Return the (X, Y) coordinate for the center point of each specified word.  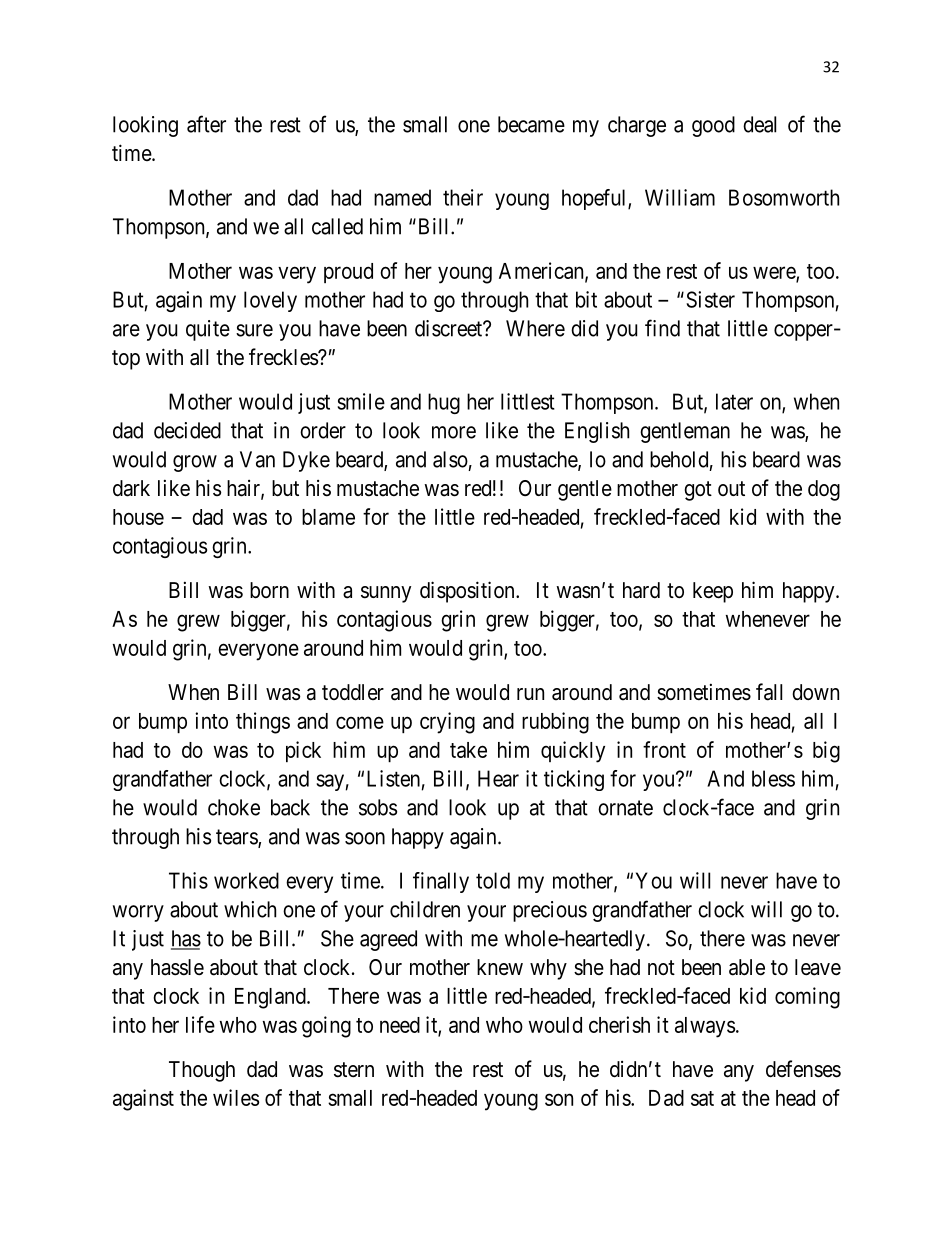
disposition (468, 592)
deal (759, 124)
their (463, 197)
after (206, 124)
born (269, 590)
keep (713, 592)
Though (202, 1071)
